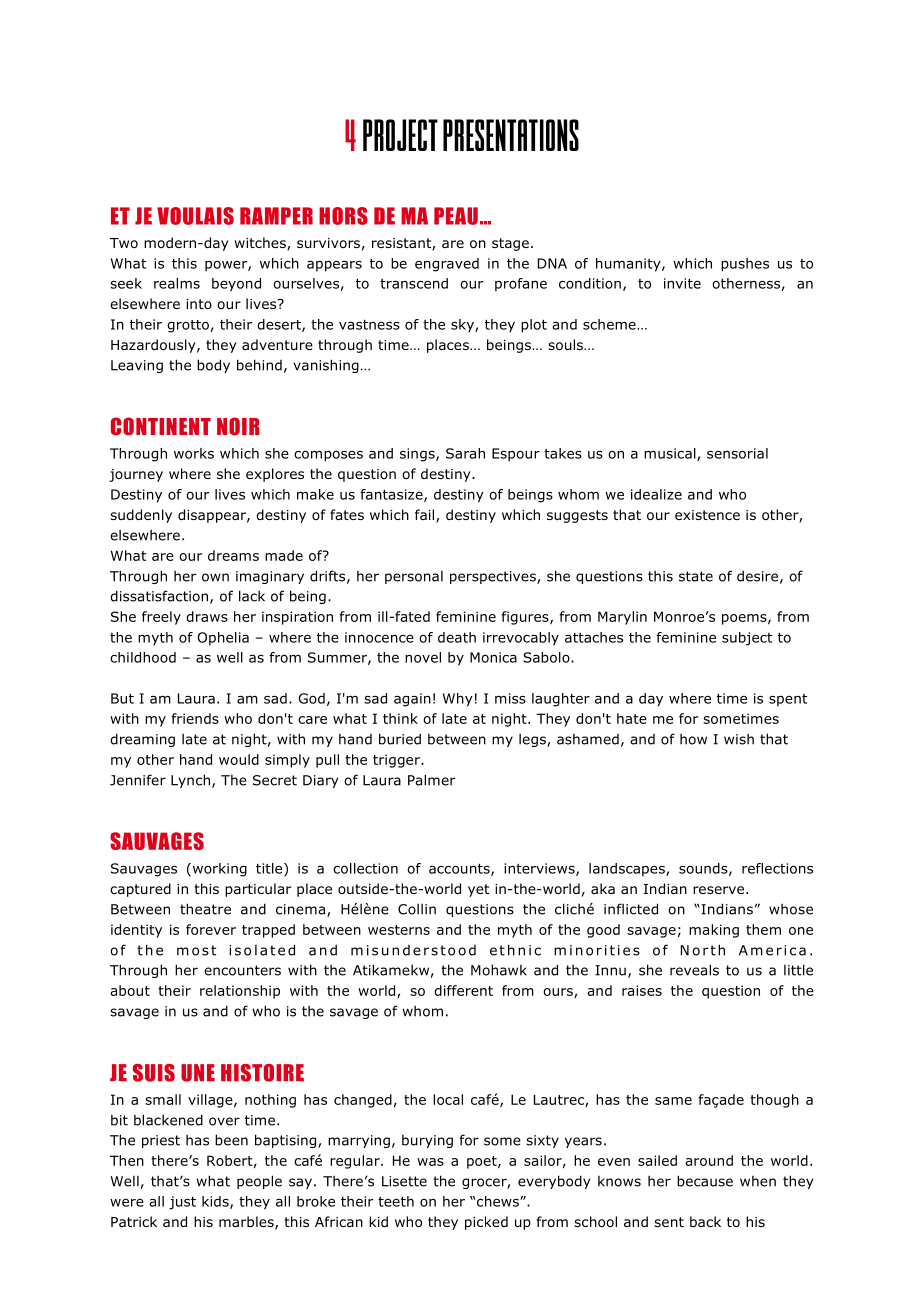 The width and height of the screenshot is (924, 1308). Describe the element at coordinates (141, 516) in the screenshot. I see `suddenly` at that location.
